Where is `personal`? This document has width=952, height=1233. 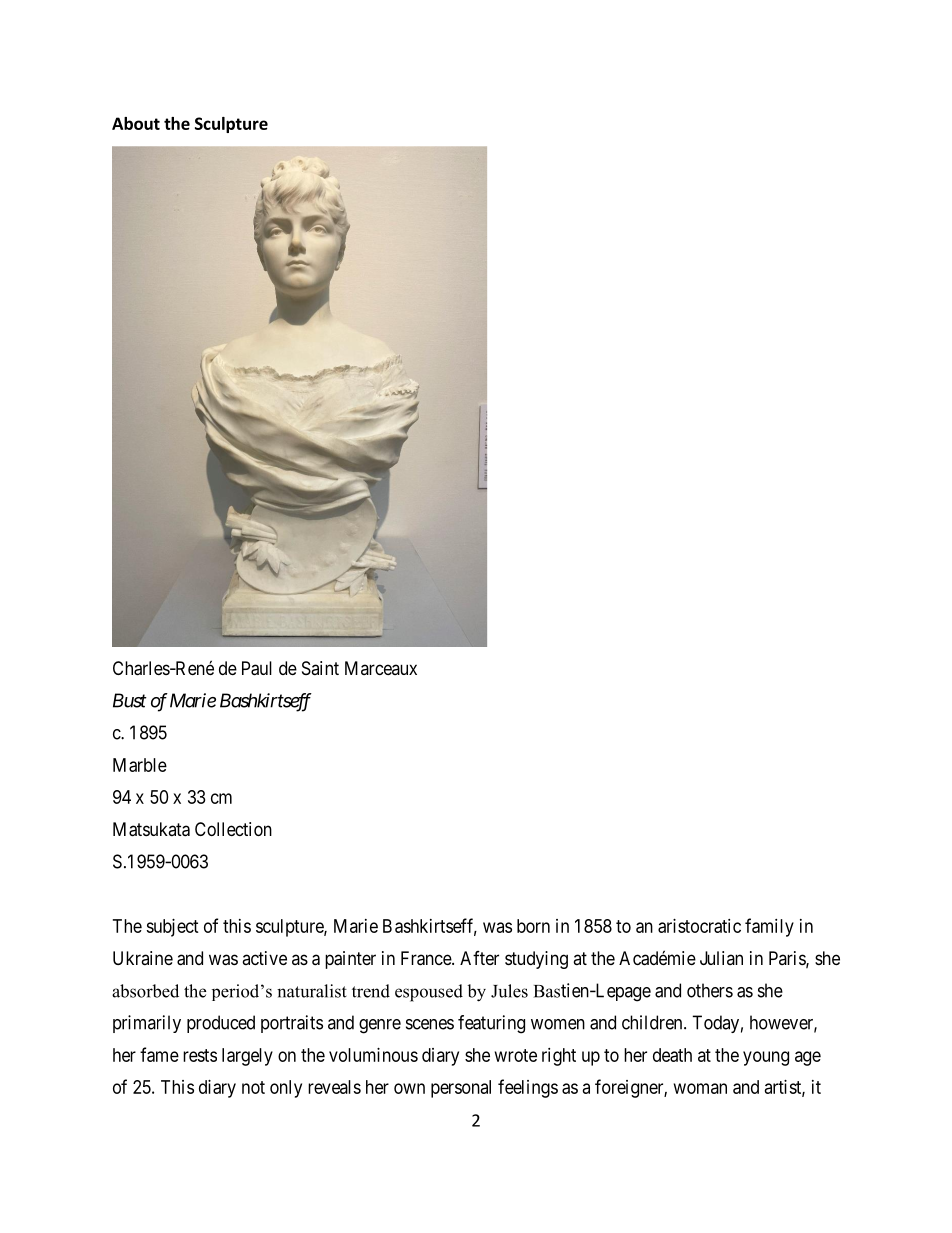 personal is located at coordinates (461, 1089).
